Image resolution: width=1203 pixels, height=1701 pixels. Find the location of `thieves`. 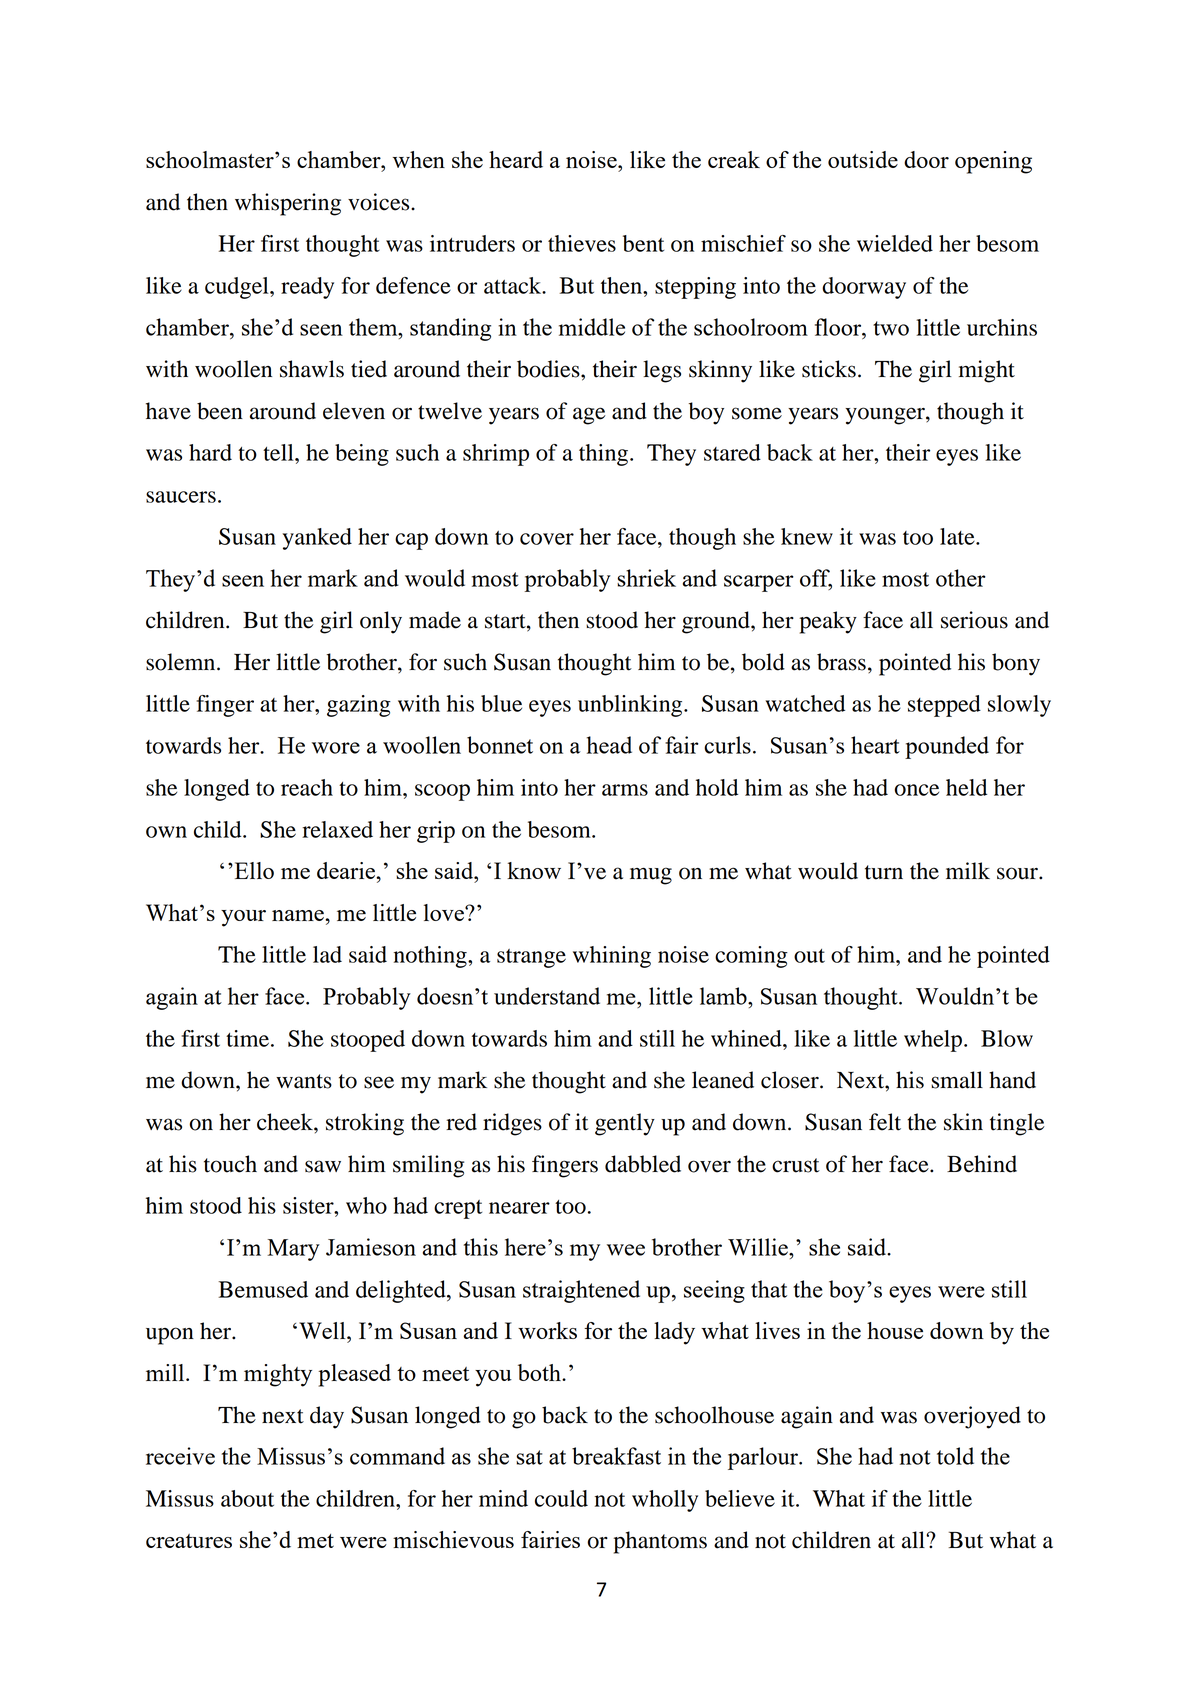

thieves is located at coordinates (582, 243).
